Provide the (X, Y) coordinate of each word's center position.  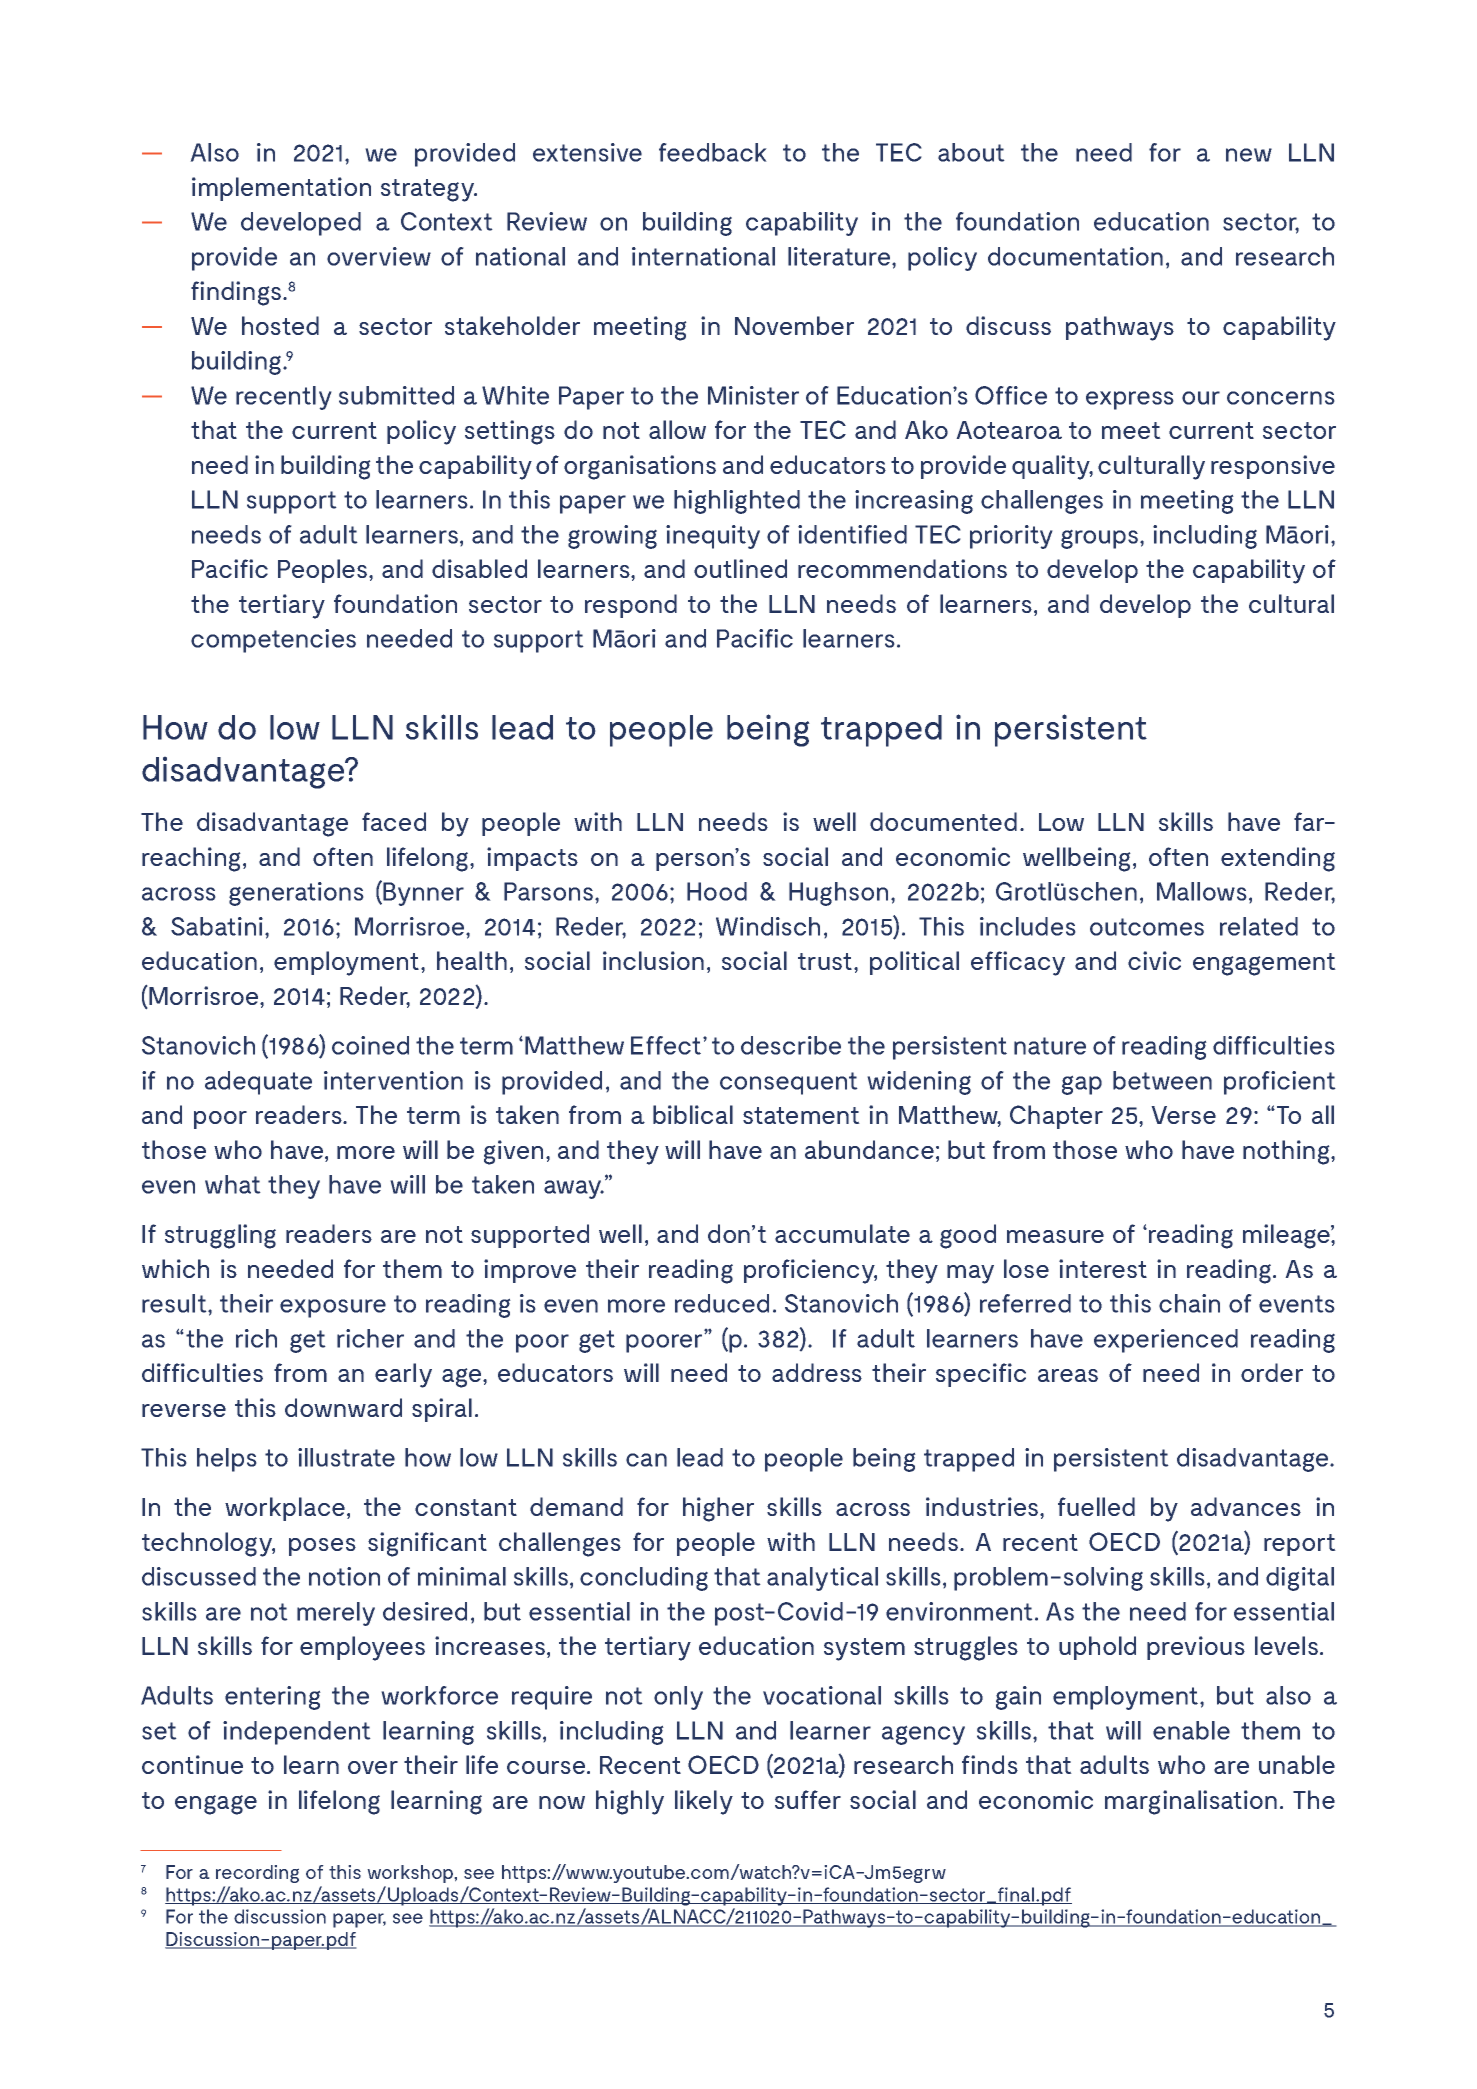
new (1249, 155)
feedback (713, 152)
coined (370, 1045)
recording (257, 1874)
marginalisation (1191, 1802)
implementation (281, 189)
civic (1154, 960)
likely (704, 1802)
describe (791, 1045)
